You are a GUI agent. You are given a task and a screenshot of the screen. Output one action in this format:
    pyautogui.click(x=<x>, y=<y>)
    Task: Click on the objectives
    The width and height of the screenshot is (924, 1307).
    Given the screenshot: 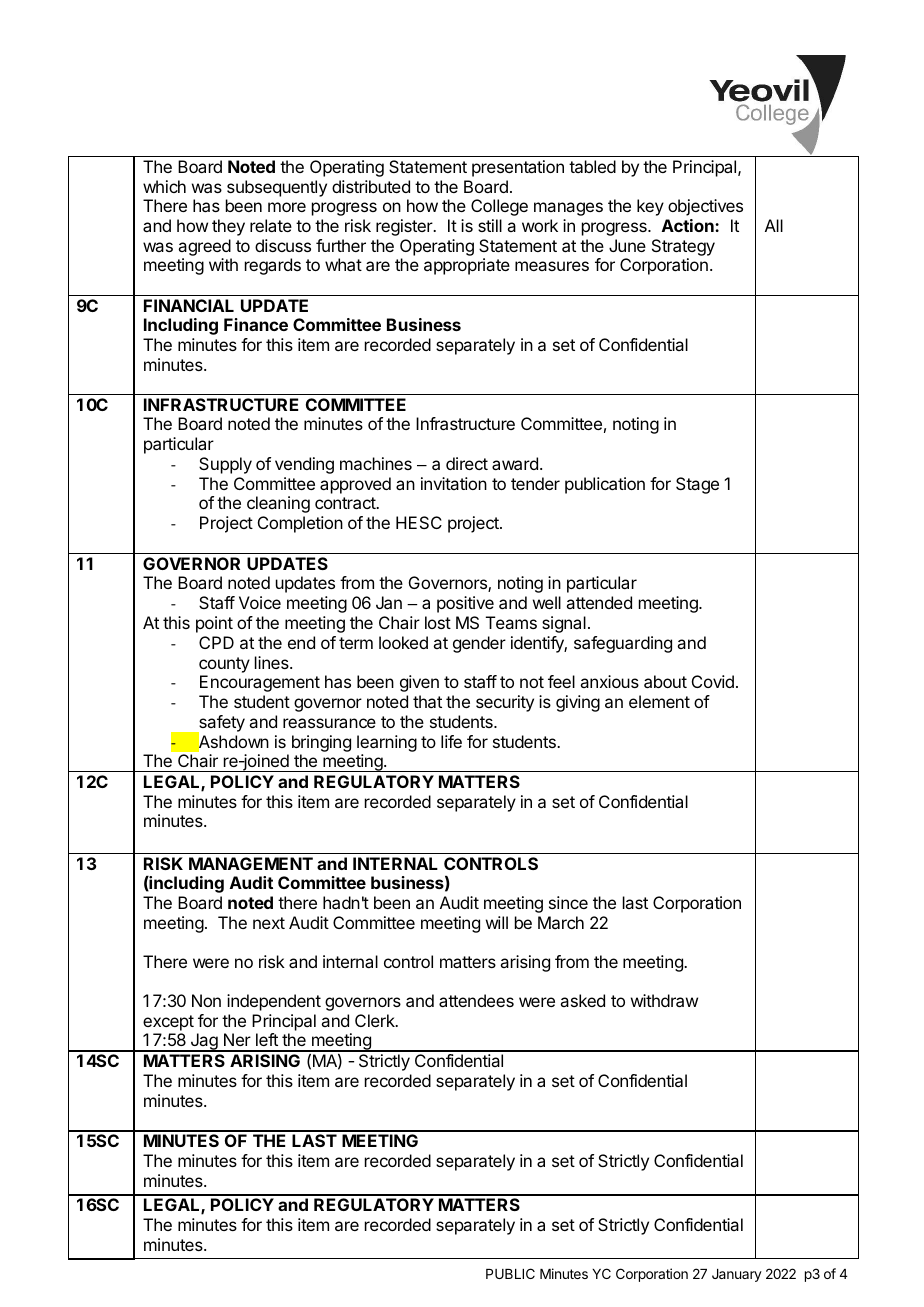 What is the action you would take?
    pyautogui.click(x=705, y=207)
